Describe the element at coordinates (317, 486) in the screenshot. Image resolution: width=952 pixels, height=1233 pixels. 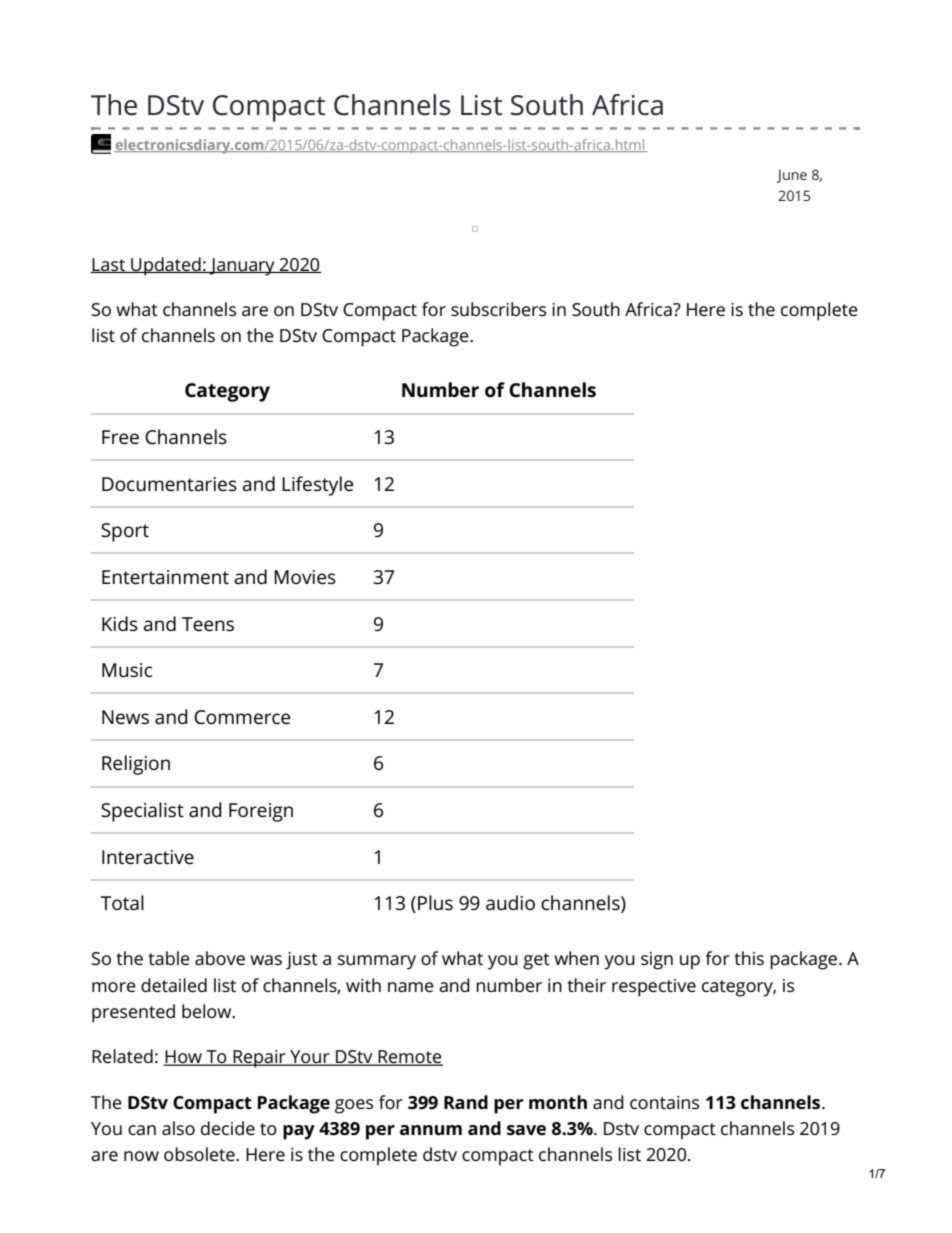
I see `Lifestyle` at that location.
